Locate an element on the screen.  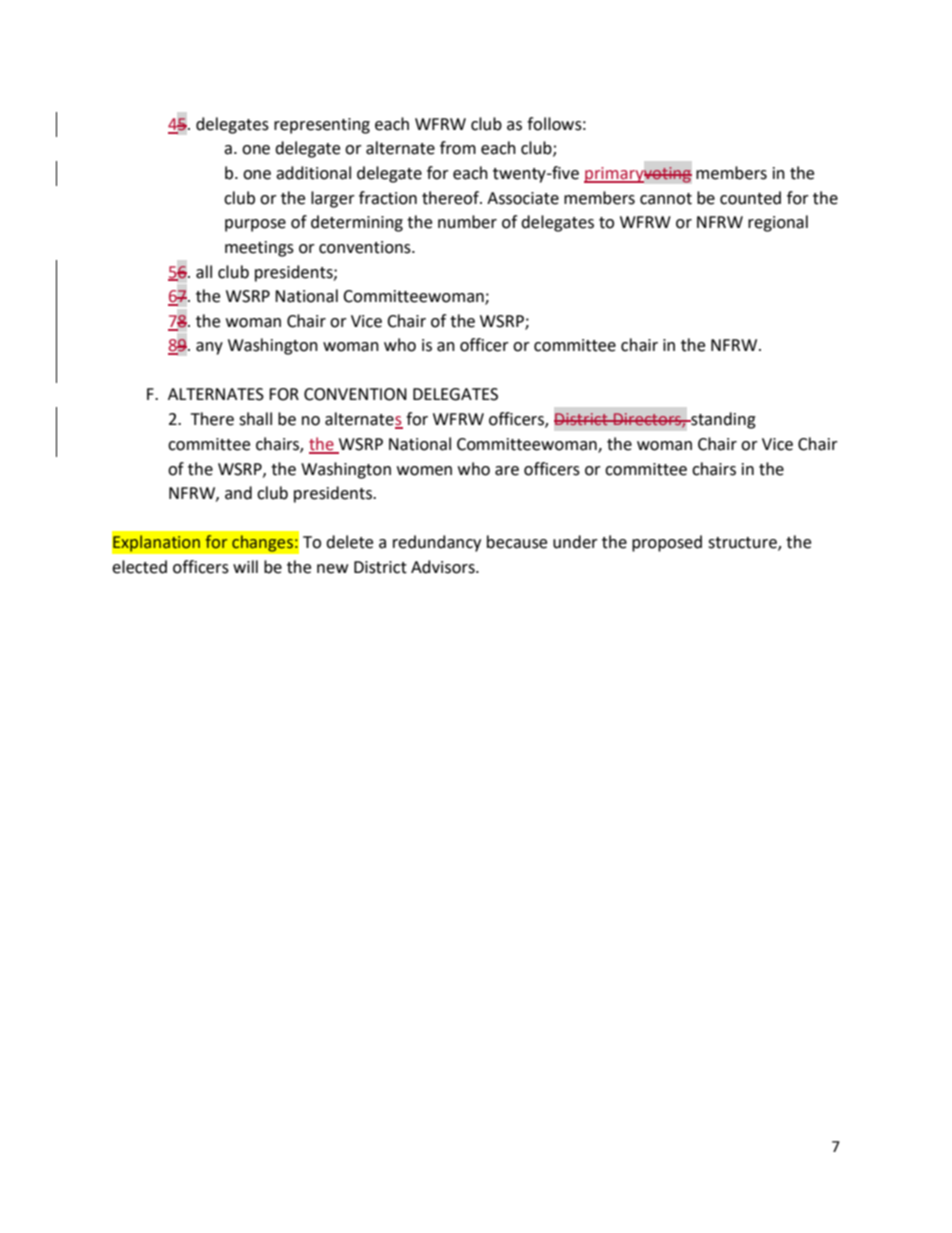
representing is located at coordinates (322, 126).
